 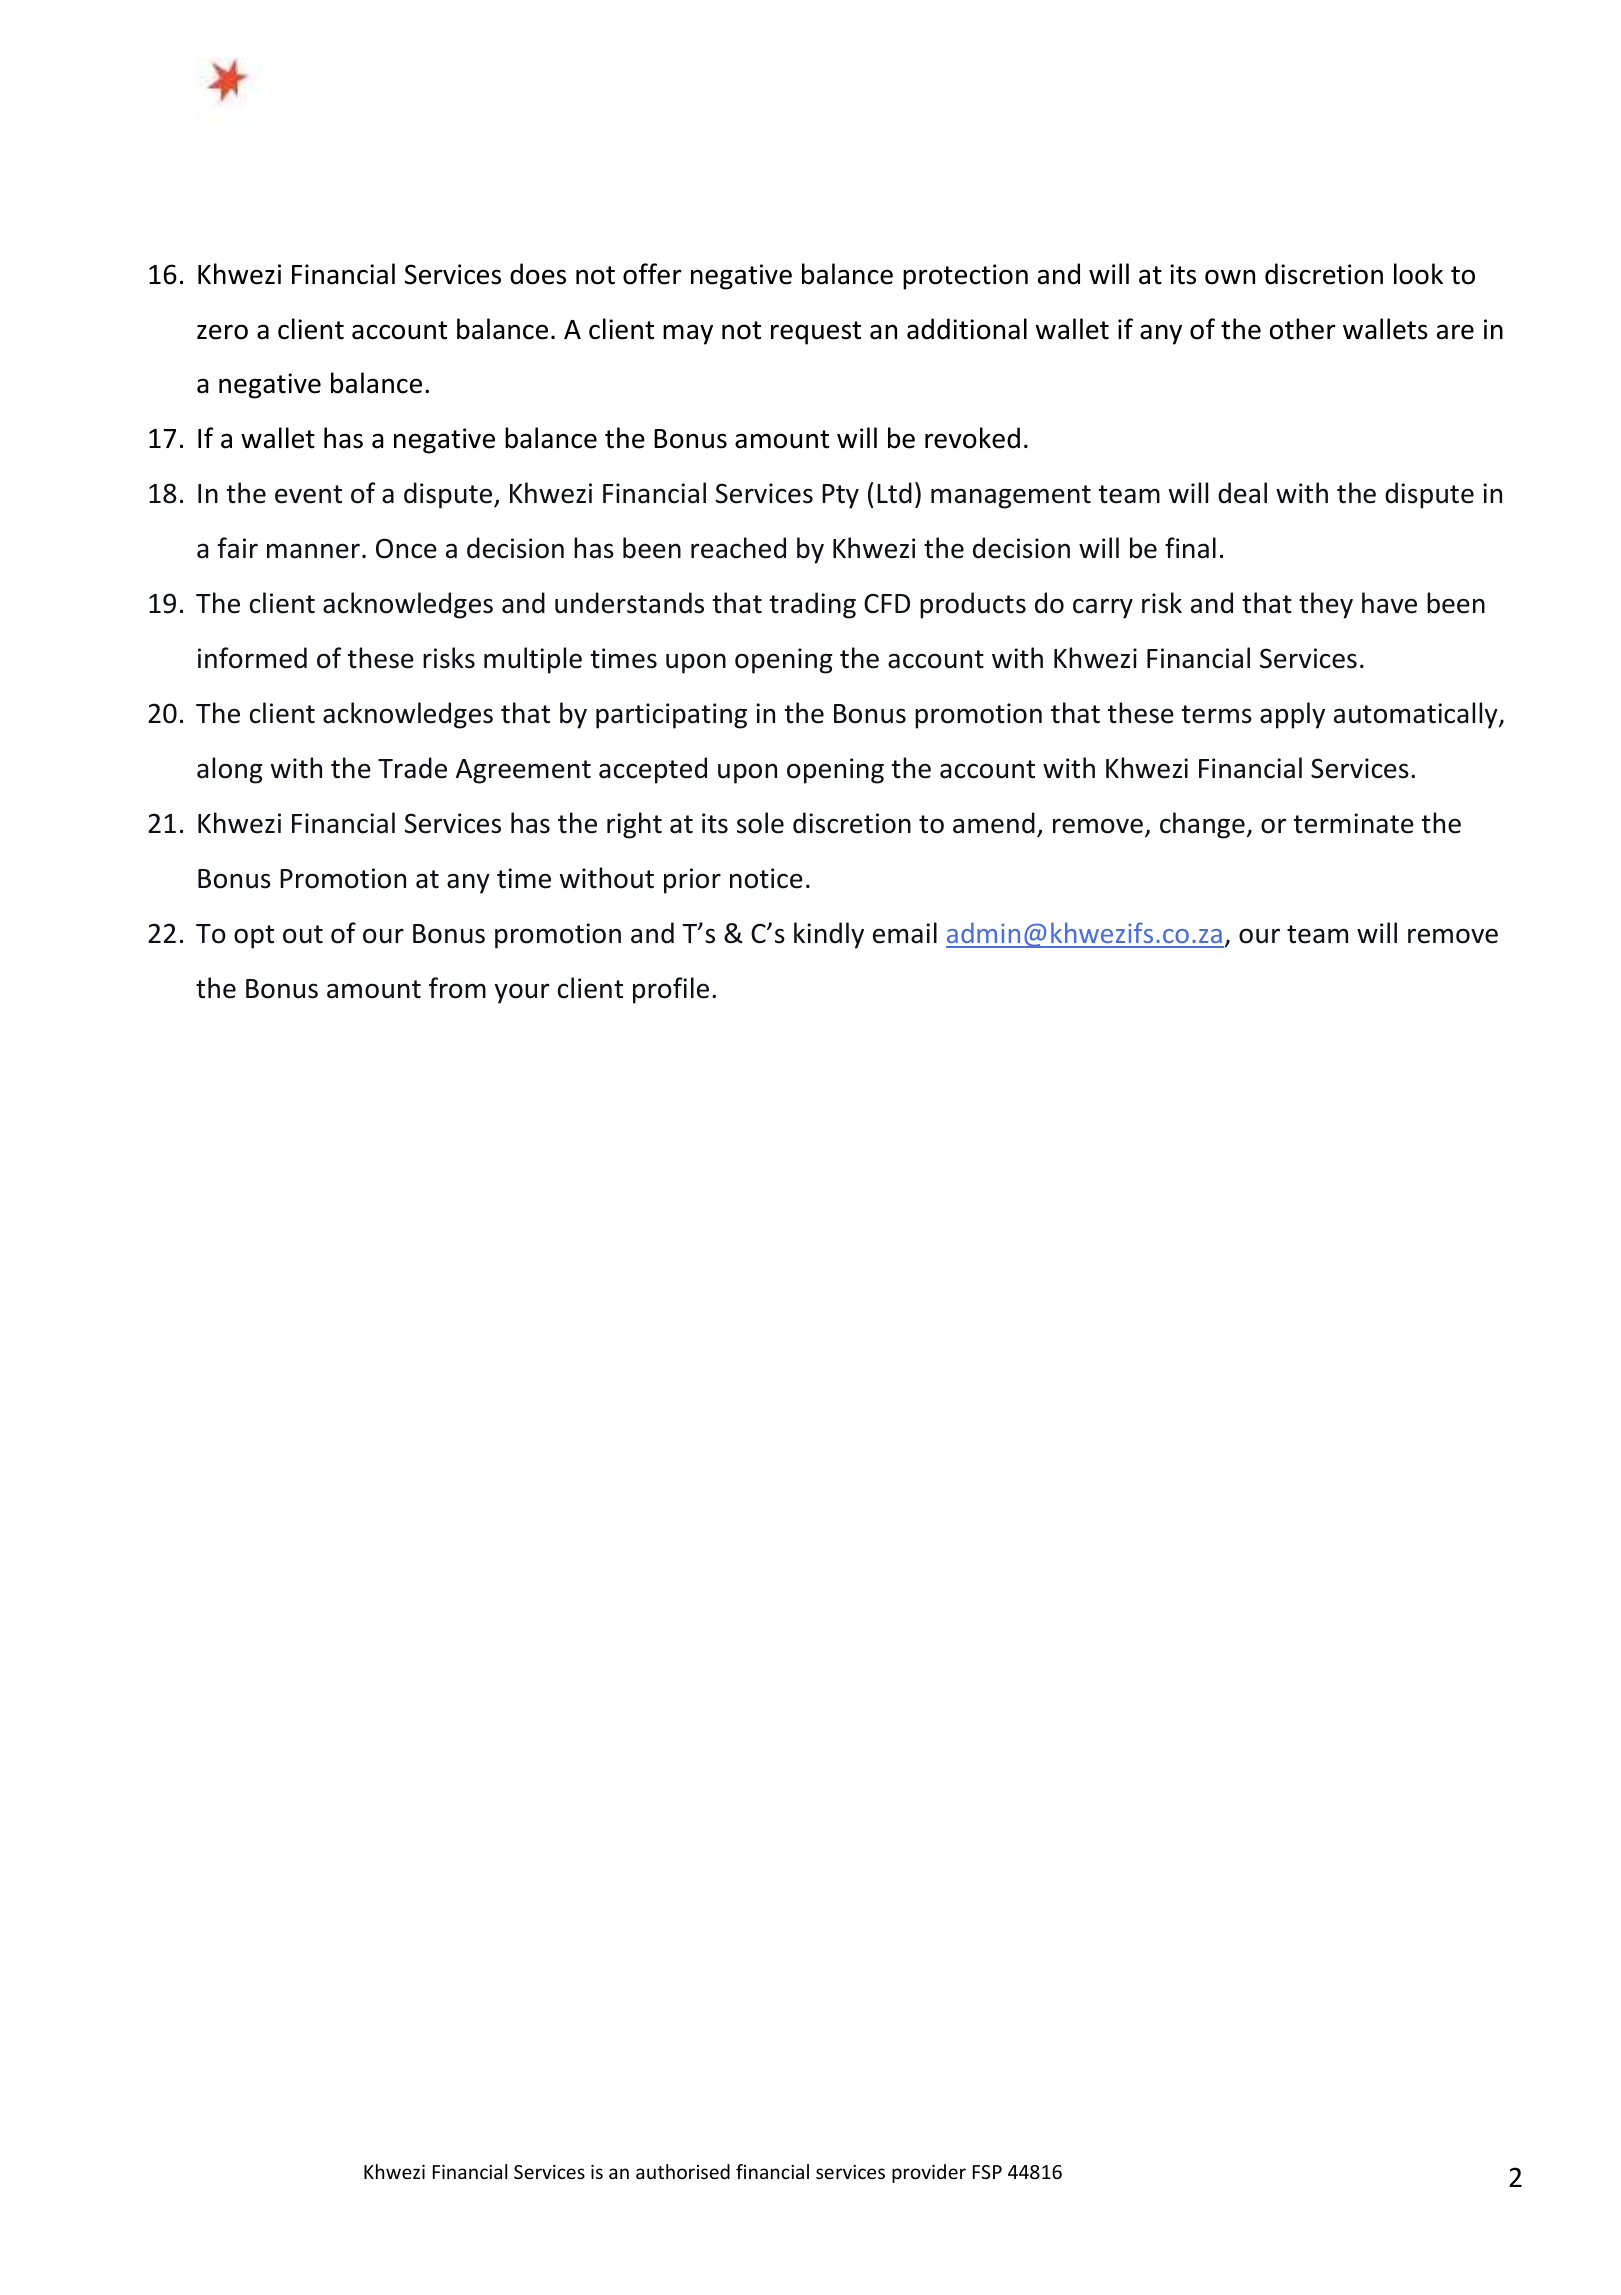 I want to click on terminate, so click(x=1354, y=823).
